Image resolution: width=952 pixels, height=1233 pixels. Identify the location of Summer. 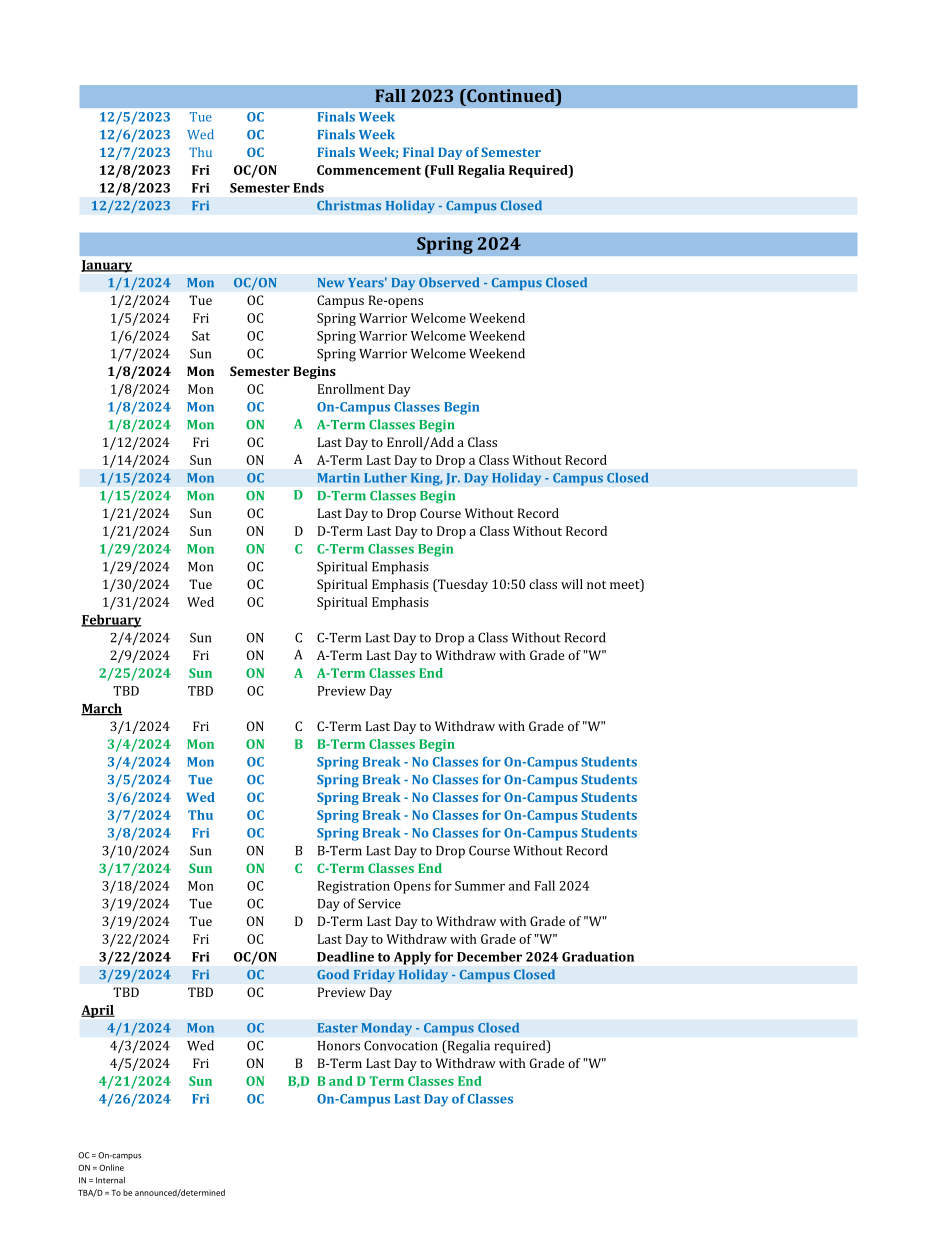
(480, 886).
